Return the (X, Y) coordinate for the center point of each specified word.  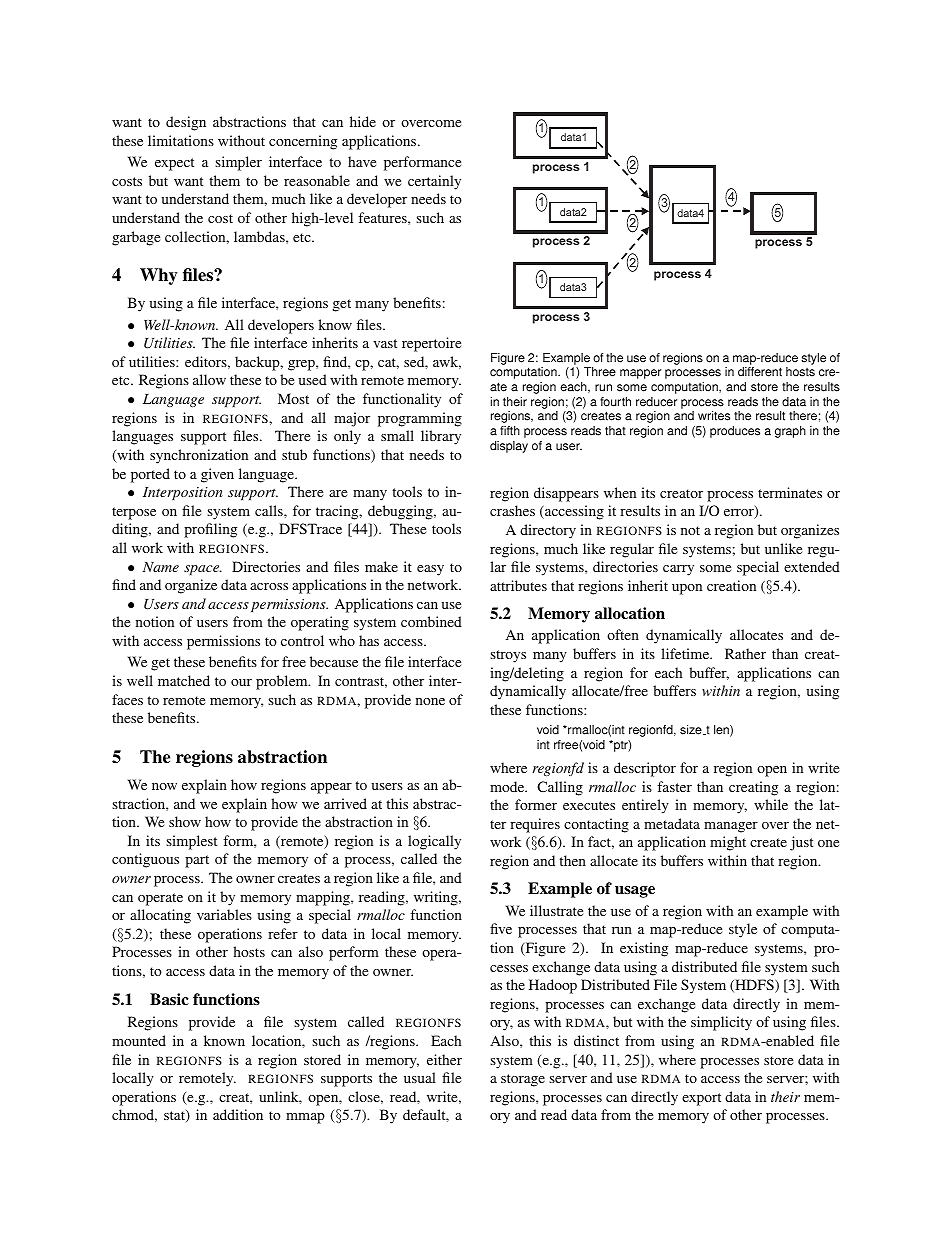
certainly (434, 182)
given (217, 475)
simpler (238, 163)
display (509, 447)
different (760, 372)
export (701, 1099)
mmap (305, 1118)
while (771, 804)
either (444, 1059)
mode (508, 786)
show (185, 821)
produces (735, 432)
